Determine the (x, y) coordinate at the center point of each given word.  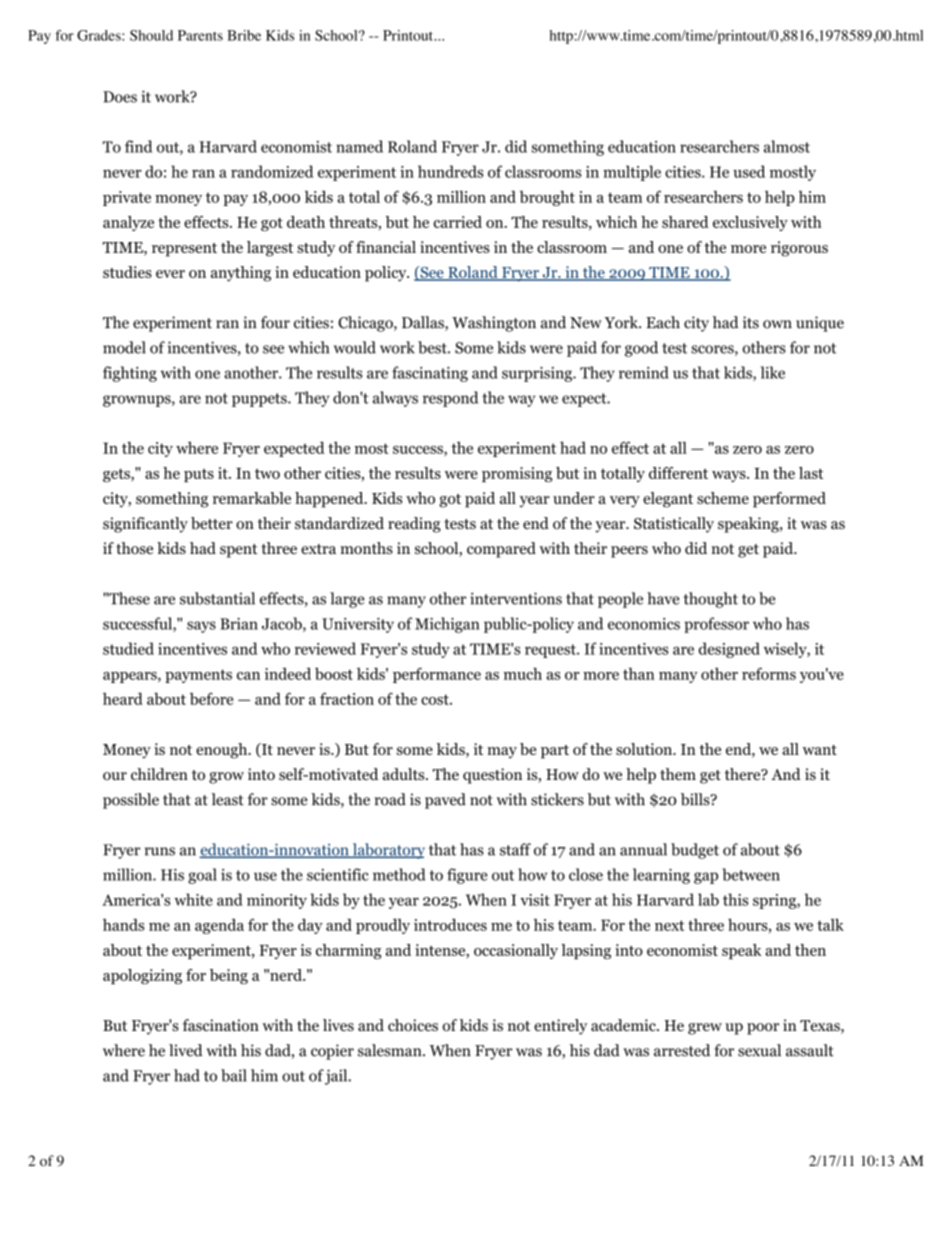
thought (711, 600)
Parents (200, 35)
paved (445, 801)
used (749, 171)
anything (241, 274)
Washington (494, 324)
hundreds (450, 171)
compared (501, 550)
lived (186, 1050)
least (228, 799)
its (751, 322)
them (678, 774)
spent (239, 551)
